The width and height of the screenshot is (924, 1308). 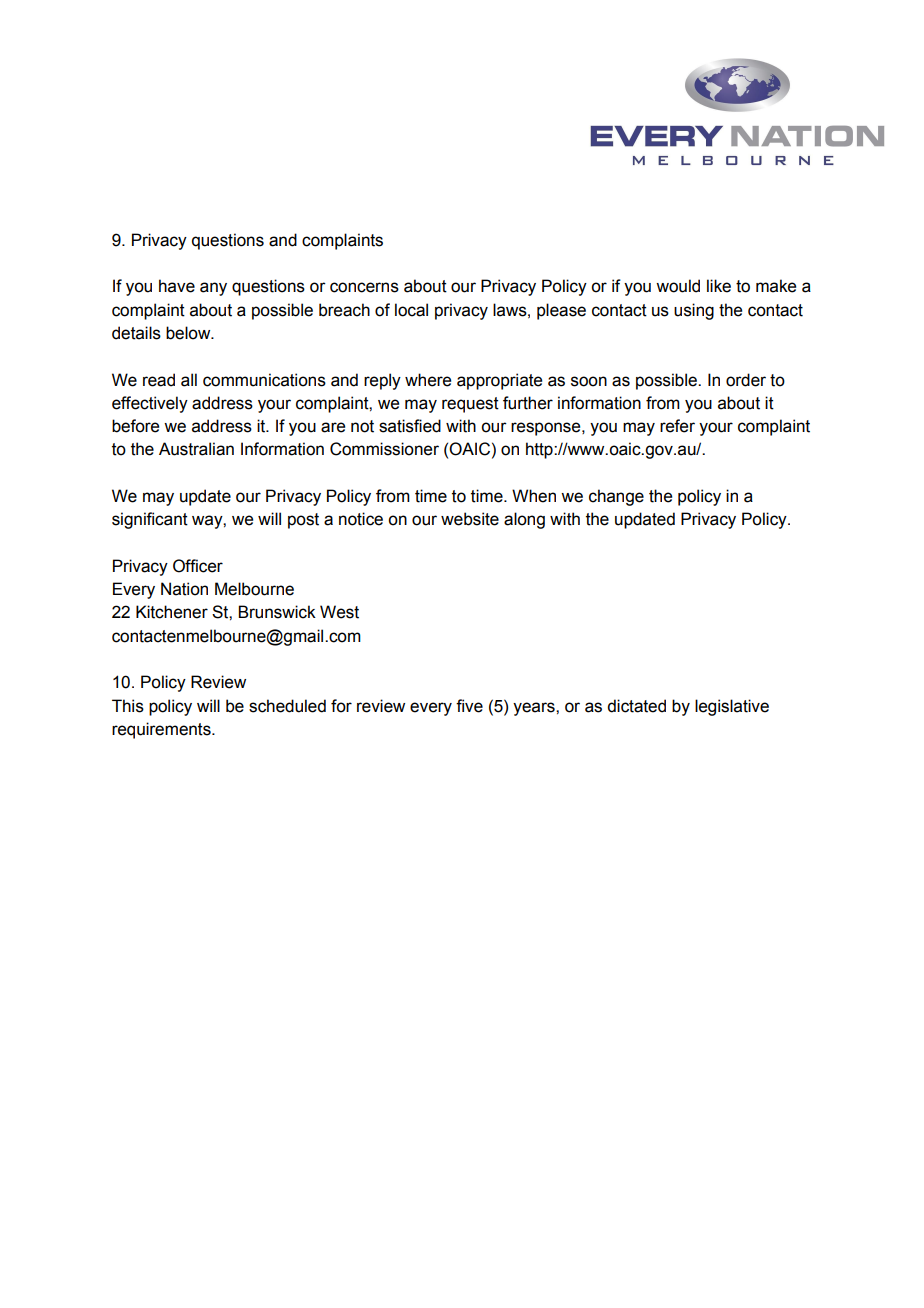 What do you see at coordinates (677, 426) in the screenshot?
I see `refer` at bounding box center [677, 426].
